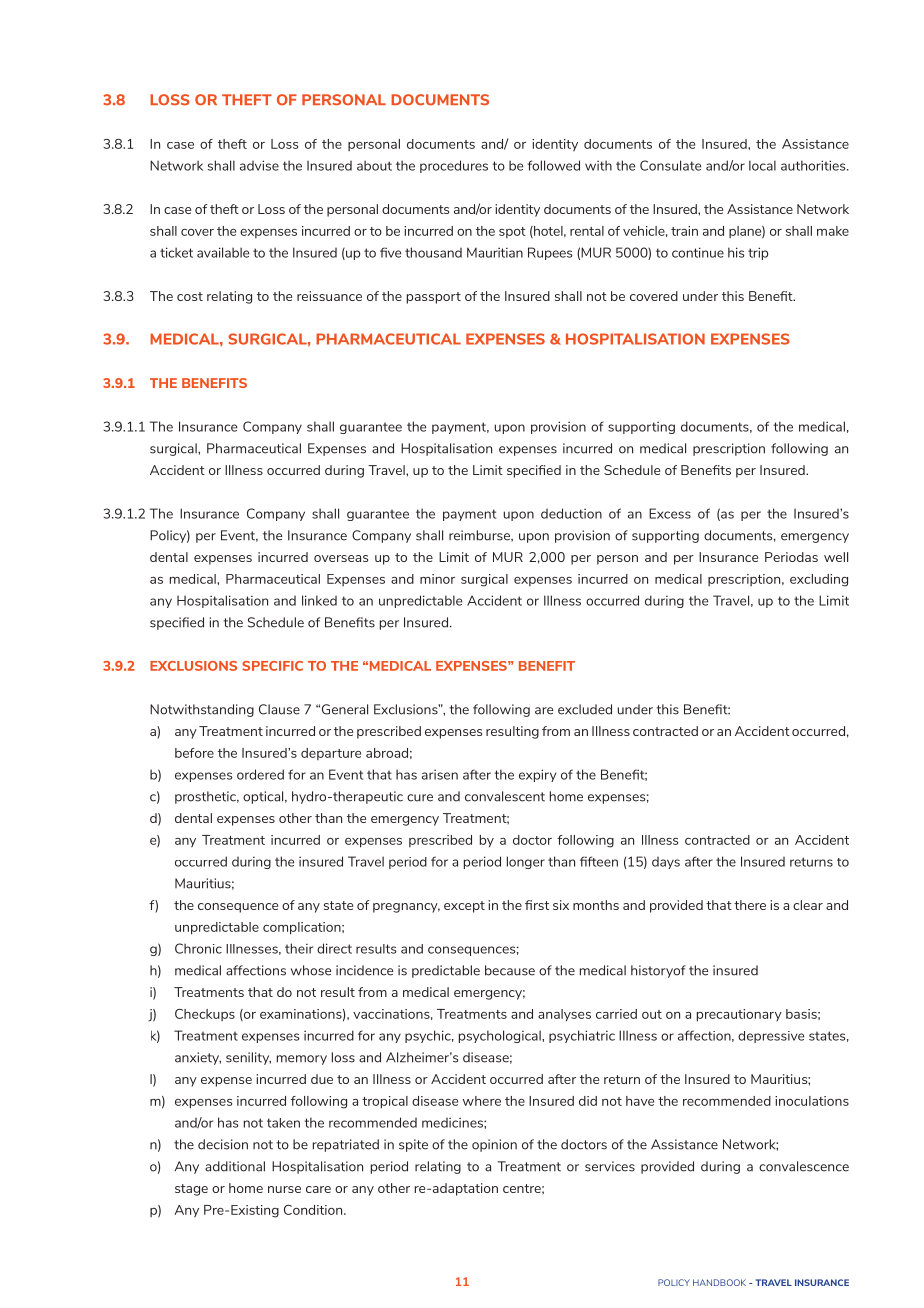  What do you see at coordinates (762, 165) in the document?
I see `local` at bounding box center [762, 165].
